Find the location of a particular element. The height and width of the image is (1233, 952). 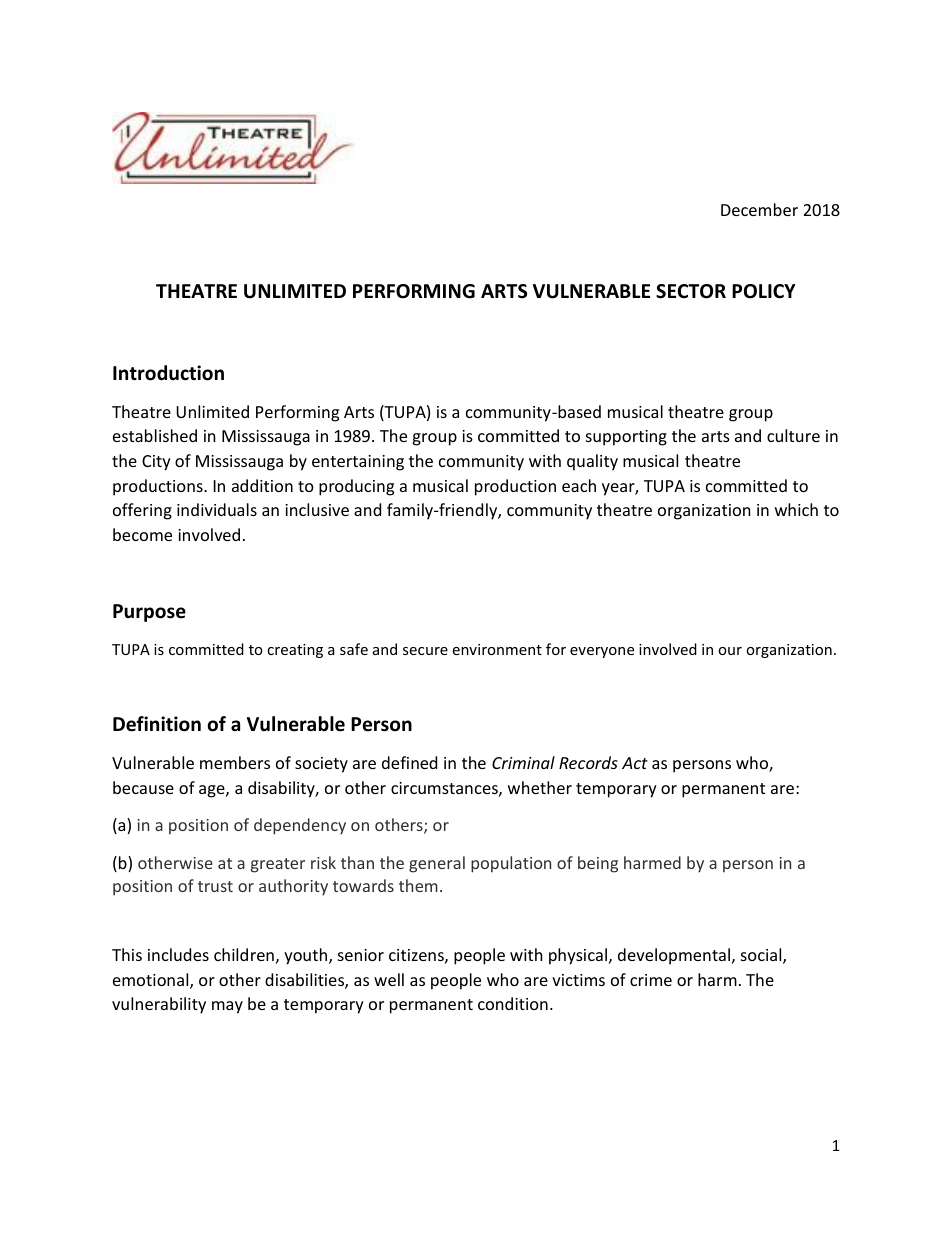

members is located at coordinates (235, 762).
